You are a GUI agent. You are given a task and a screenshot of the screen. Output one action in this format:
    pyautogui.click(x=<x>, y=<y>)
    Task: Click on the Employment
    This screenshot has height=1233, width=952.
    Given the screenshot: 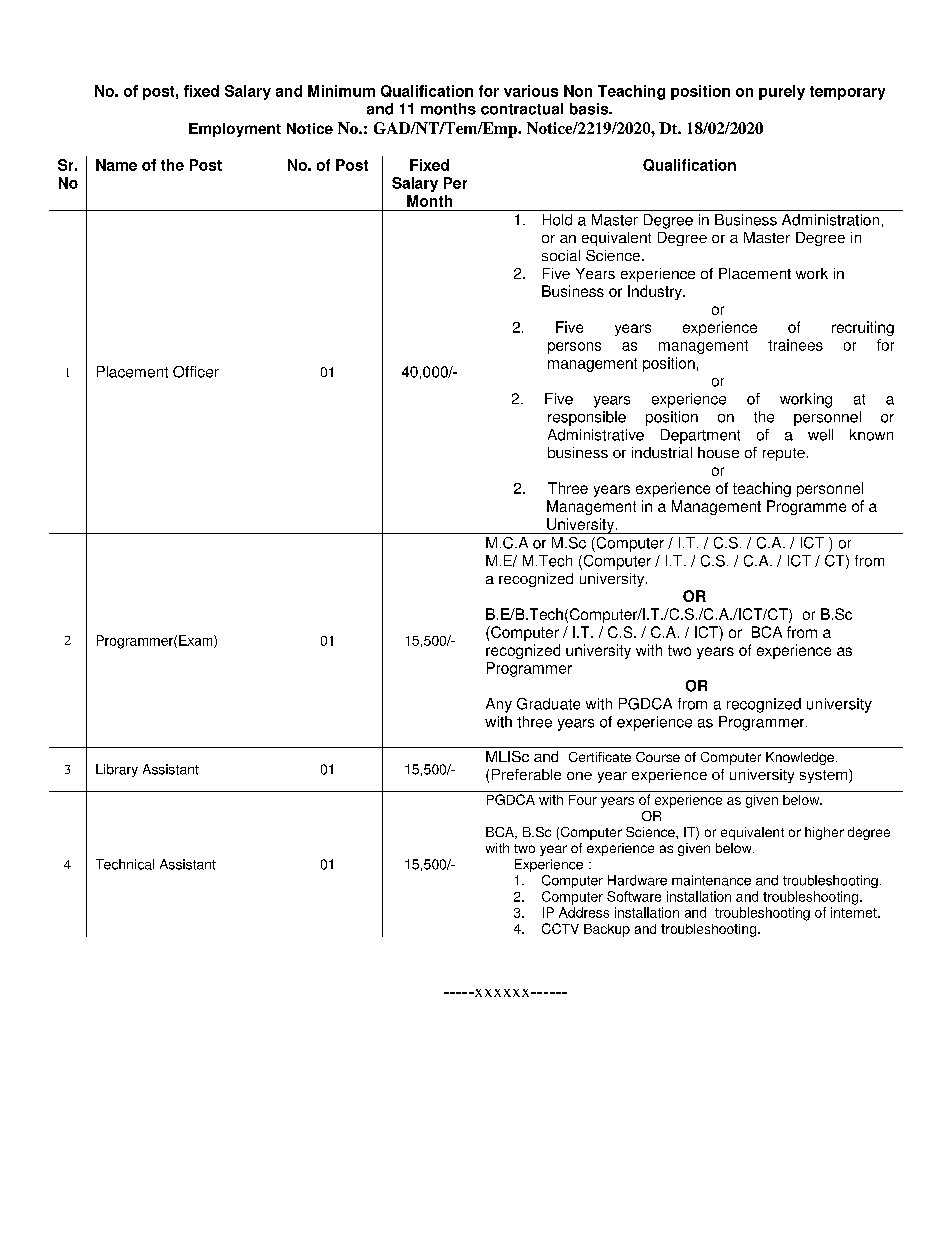 What is the action you would take?
    pyautogui.click(x=235, y=130)
